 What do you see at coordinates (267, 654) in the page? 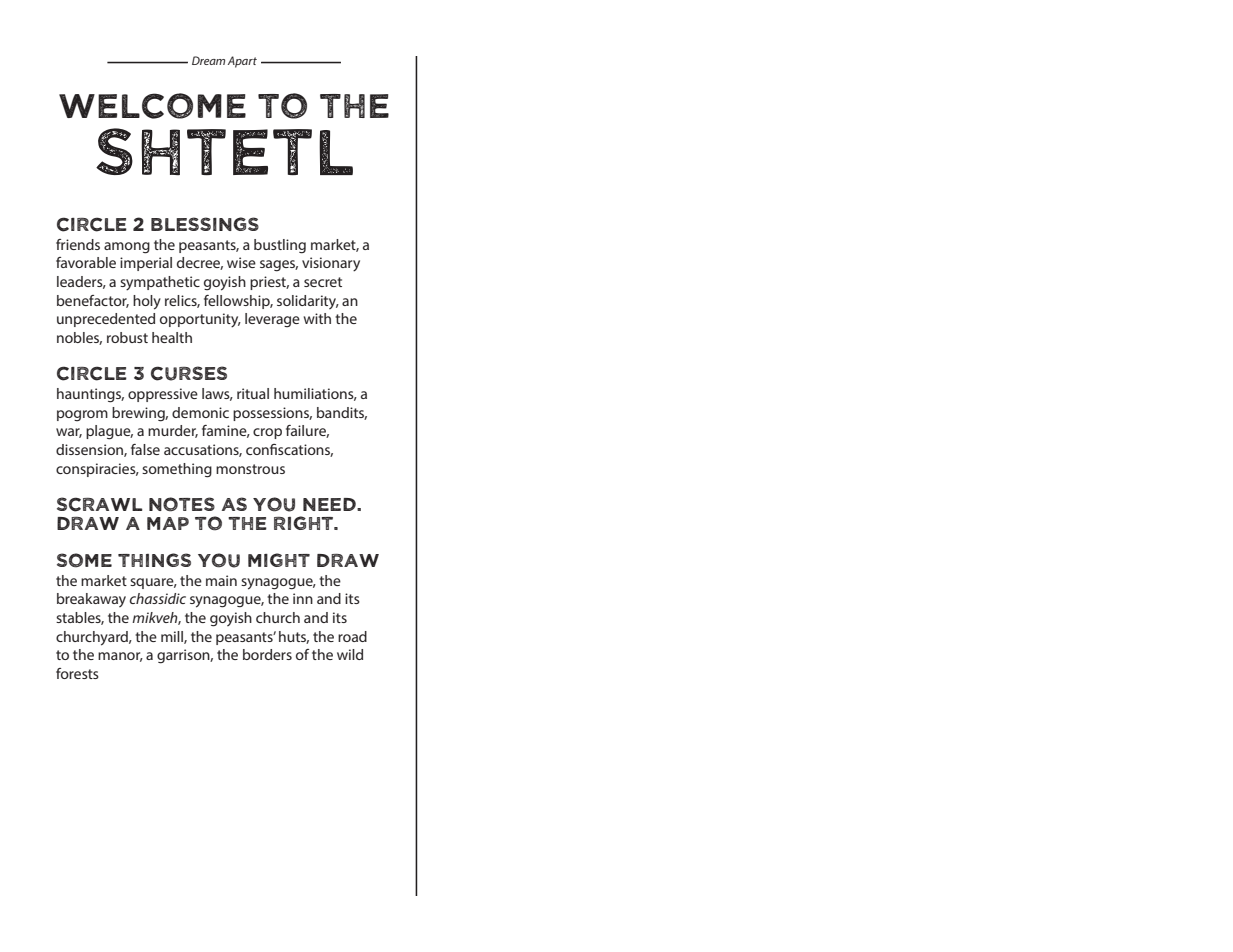
I see `borders` at bounding box center [267, 654].
